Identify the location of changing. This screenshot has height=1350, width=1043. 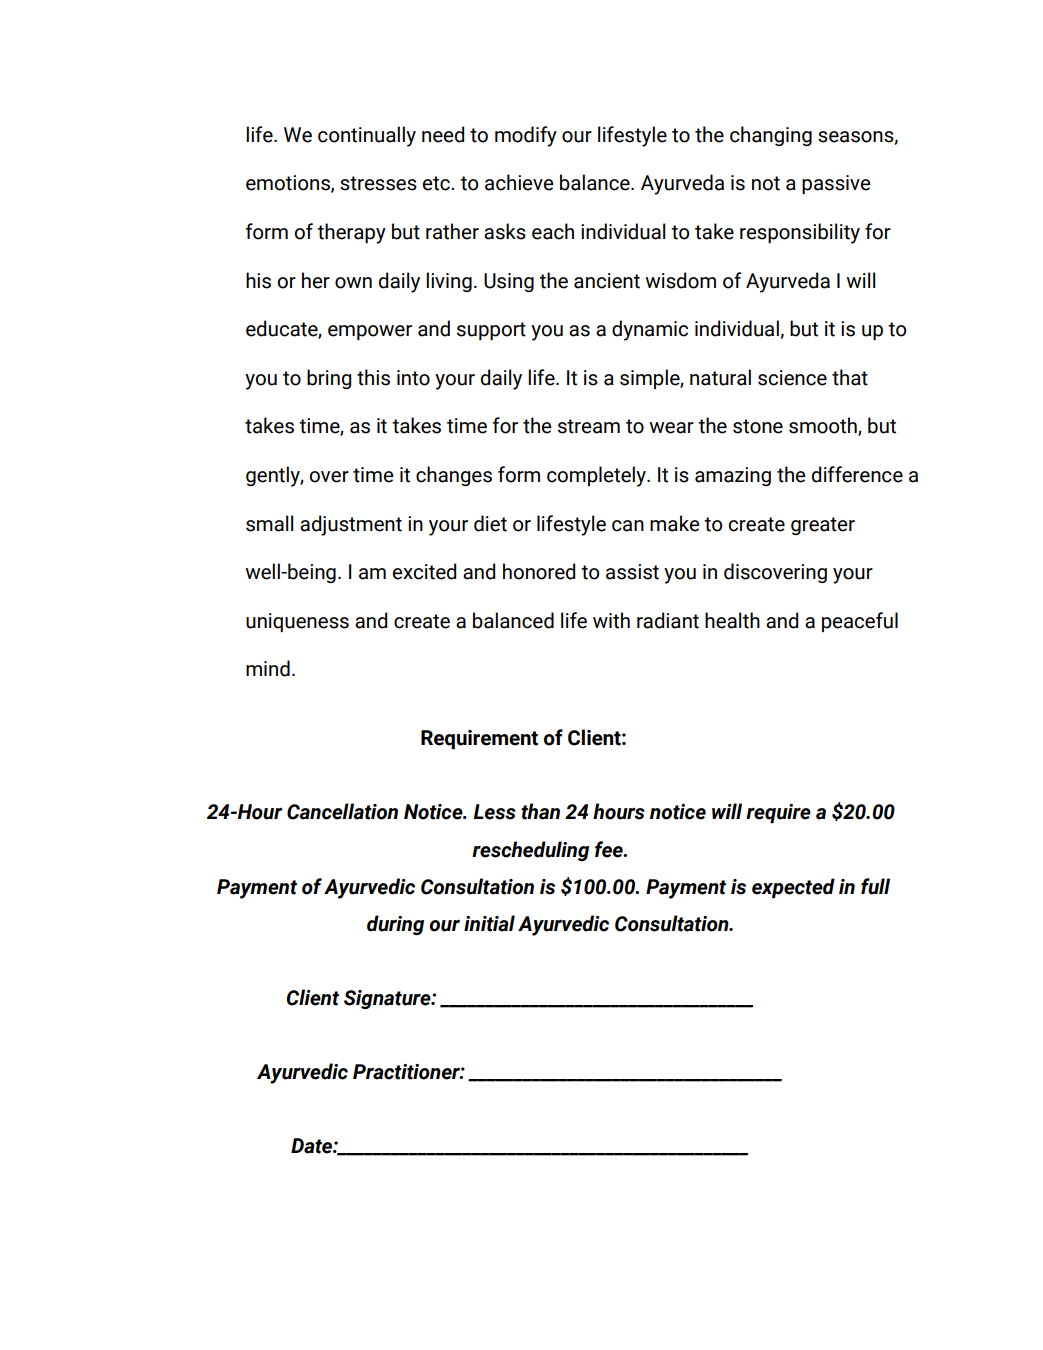
(771, 136).
